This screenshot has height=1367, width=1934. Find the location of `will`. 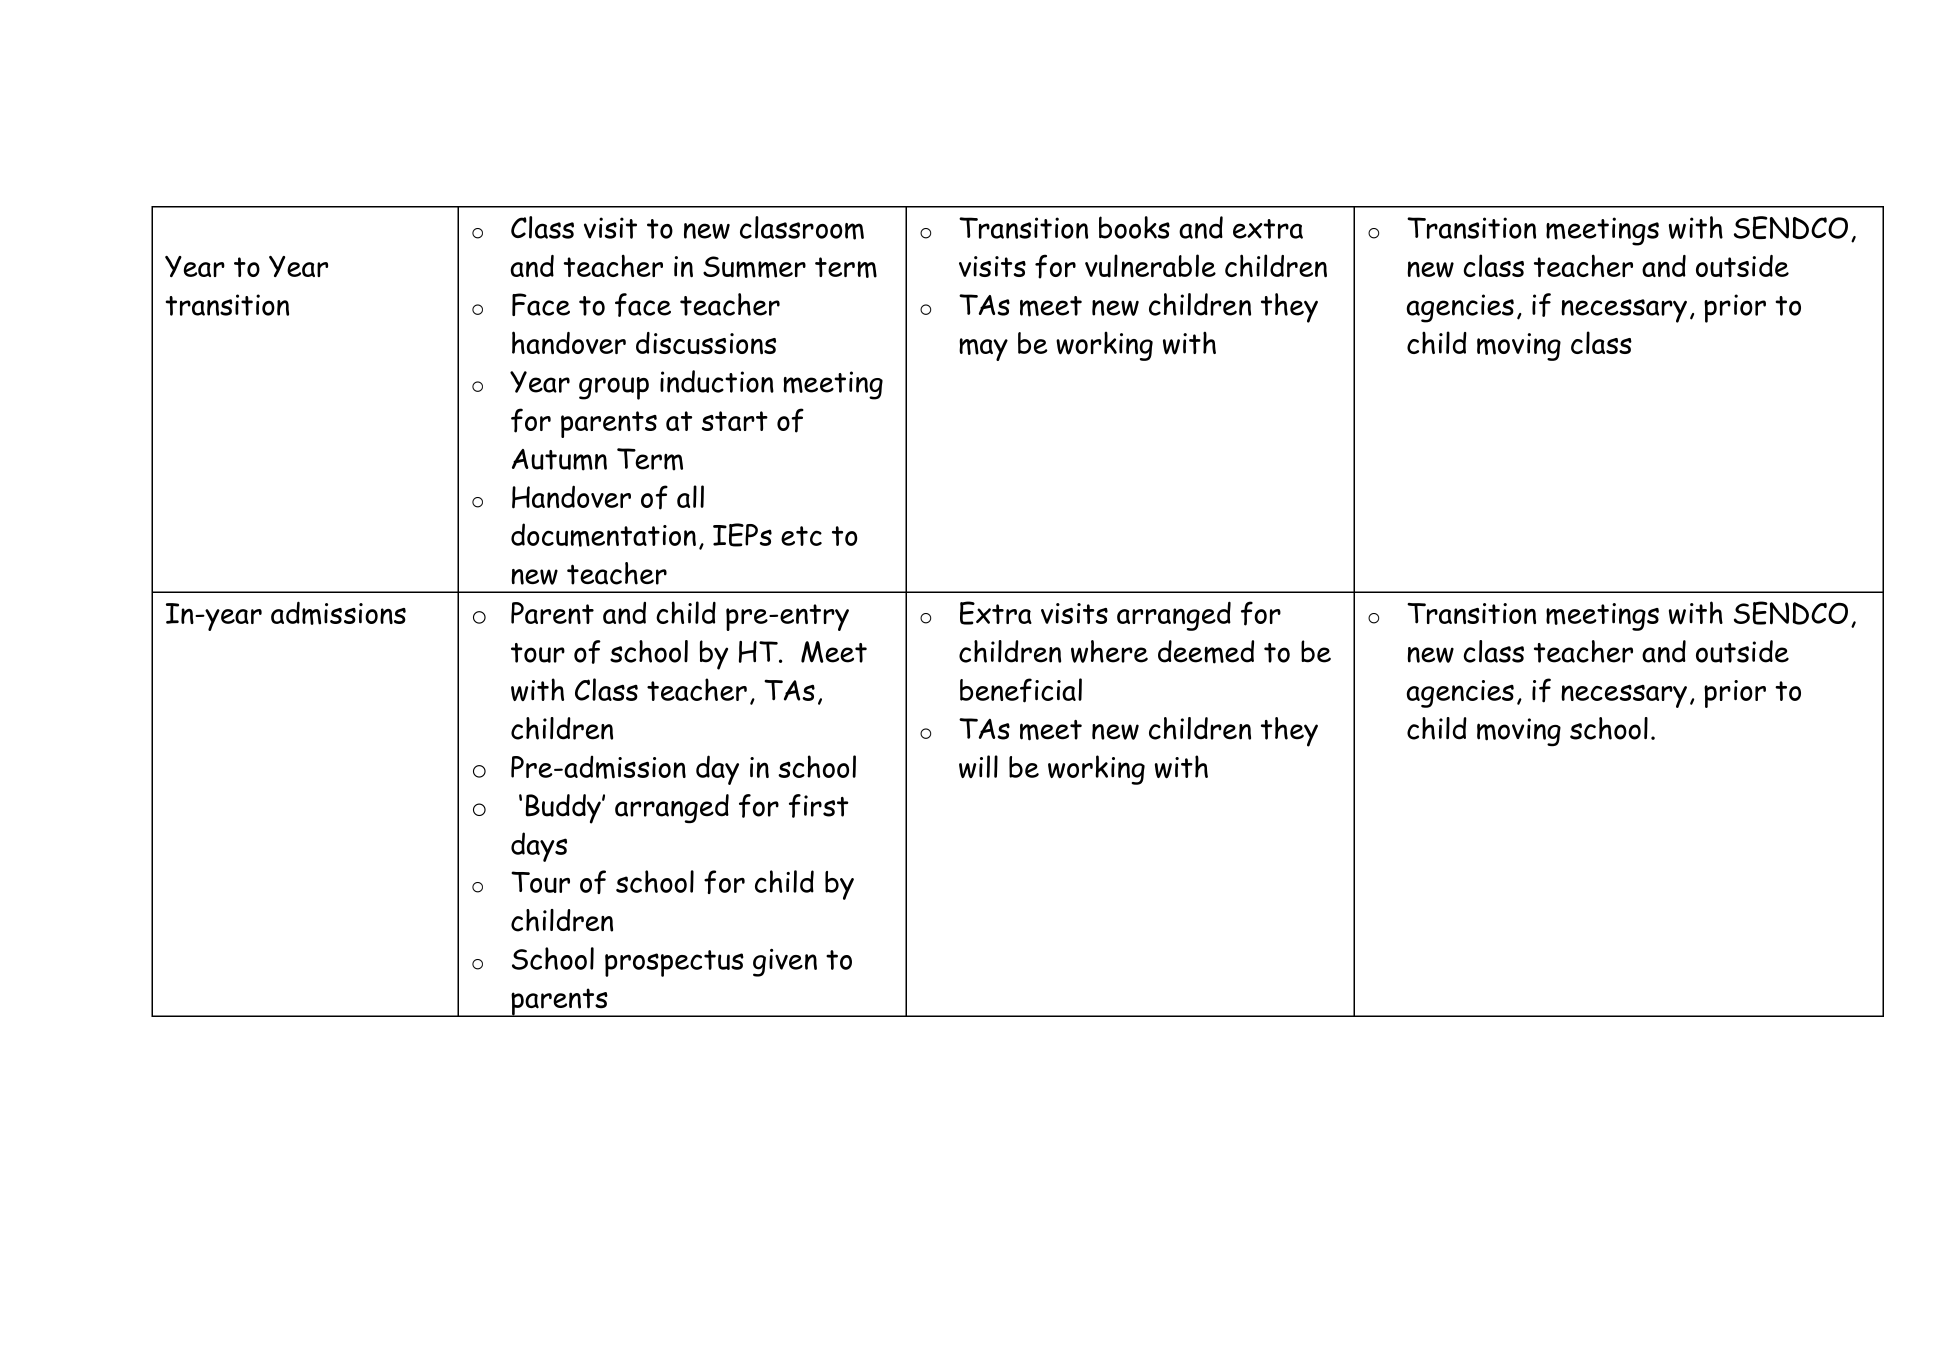

will is located at coordinates (978, 766).
